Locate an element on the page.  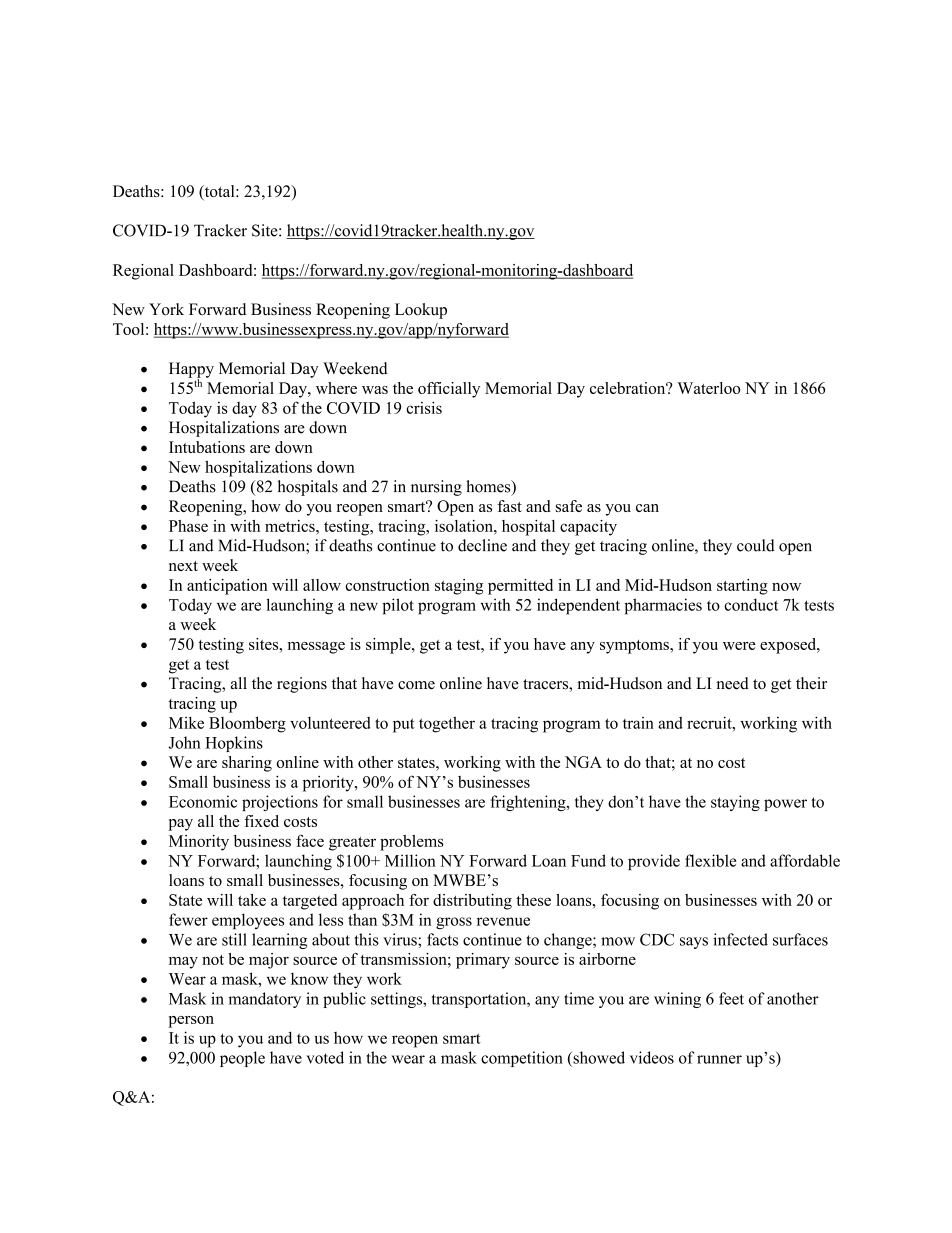
distributing is located at coordinates (472, 902).
